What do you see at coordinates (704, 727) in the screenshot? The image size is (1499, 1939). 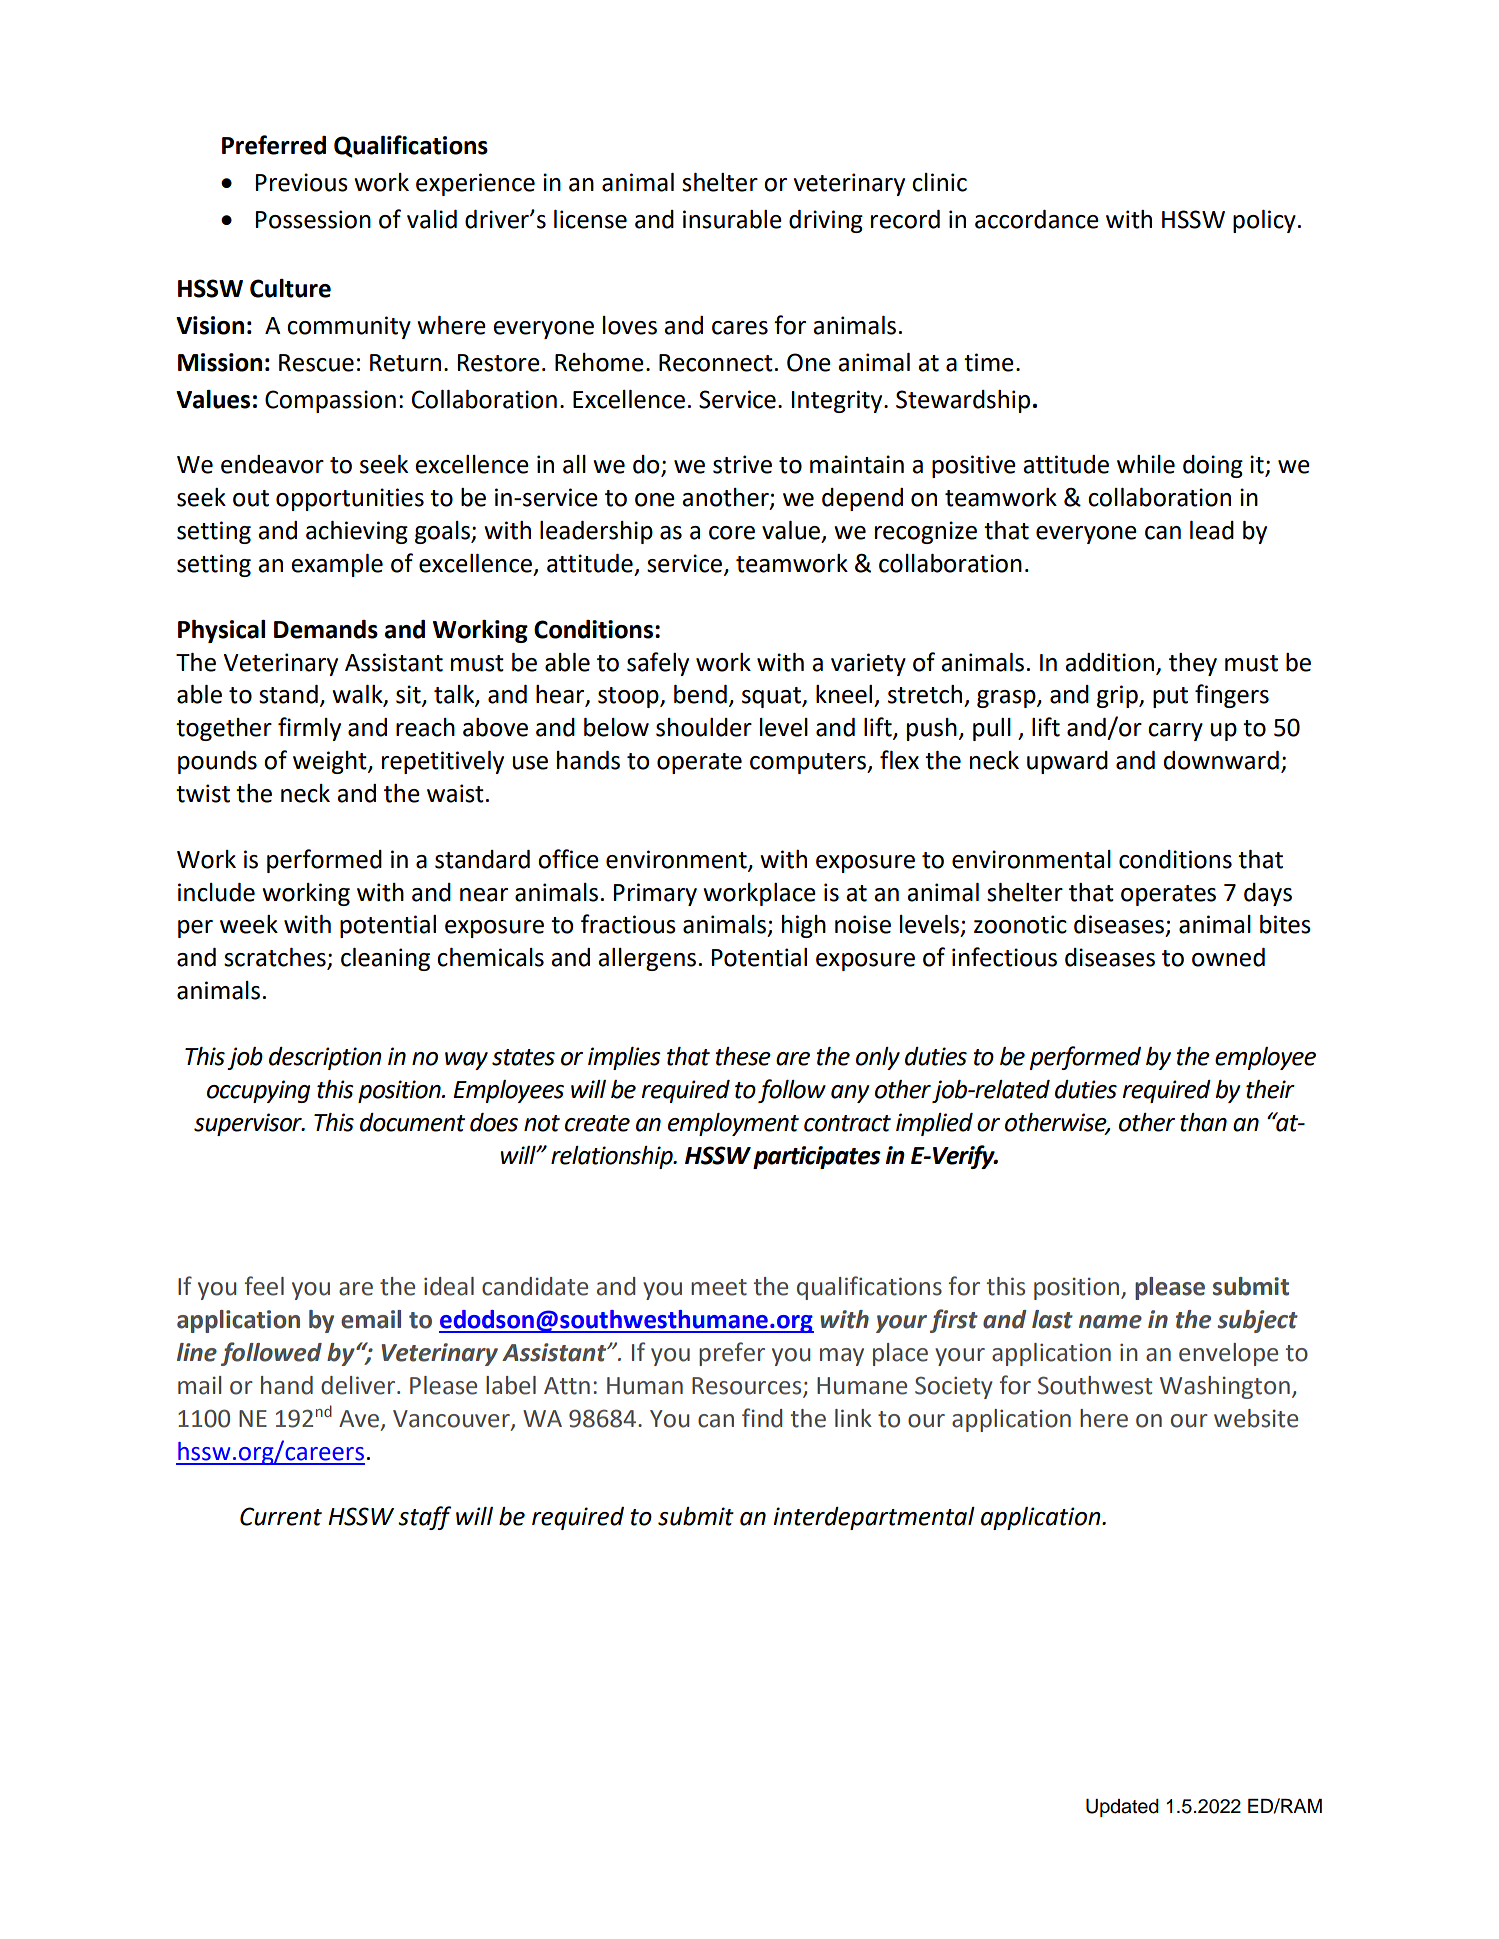 I see `shoulder` at bounding box center [704, 727].
